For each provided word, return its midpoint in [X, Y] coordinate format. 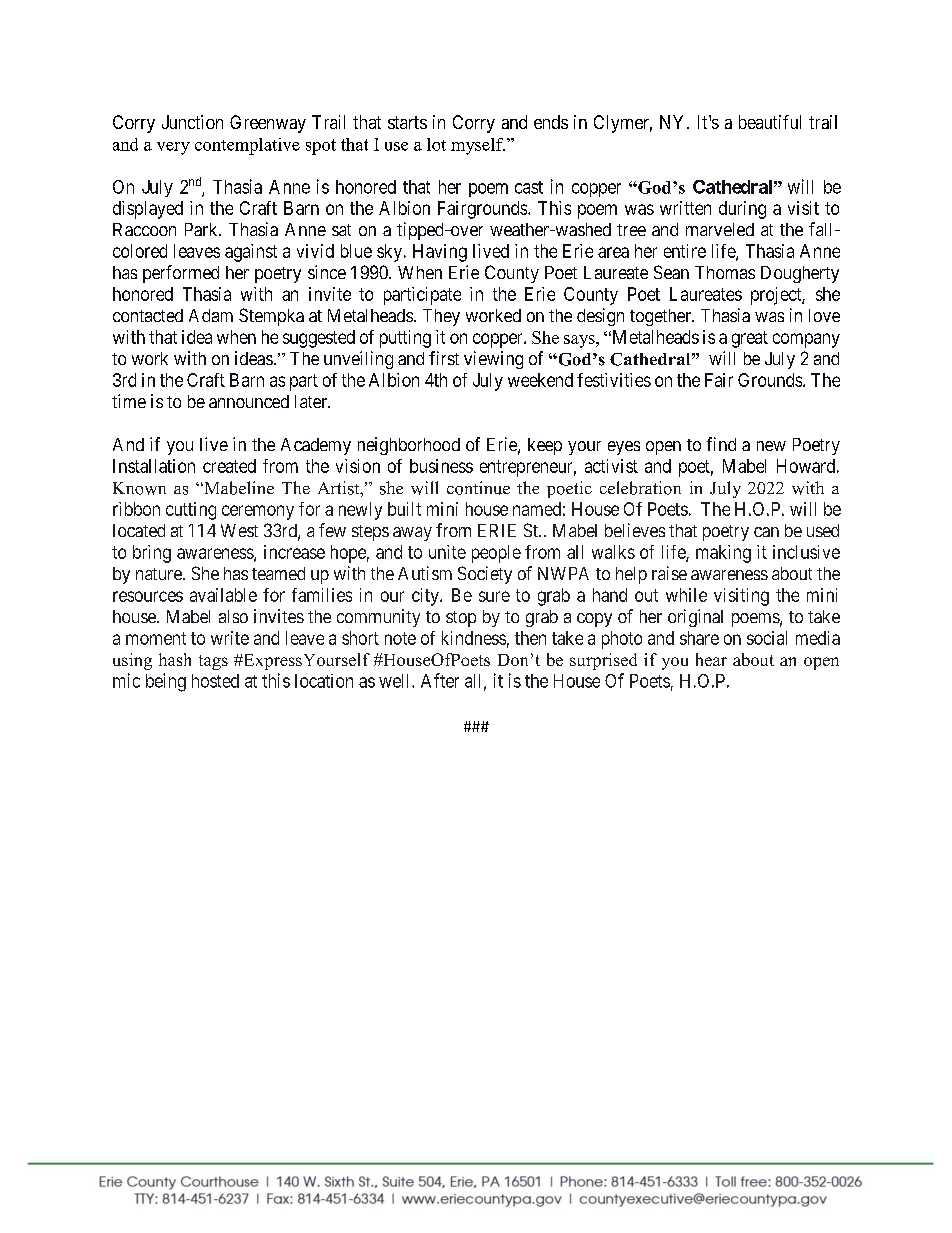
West [239, 530]
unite [447, 552]
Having [440, 253]
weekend [540, 380]
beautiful [770, 122]
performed [181, 274]
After [440, 680]
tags [213, 662]
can [766, 532]
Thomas [725, 272]
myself [478, 146]
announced [249, 401]
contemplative [247, 146]
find [721, 444]
